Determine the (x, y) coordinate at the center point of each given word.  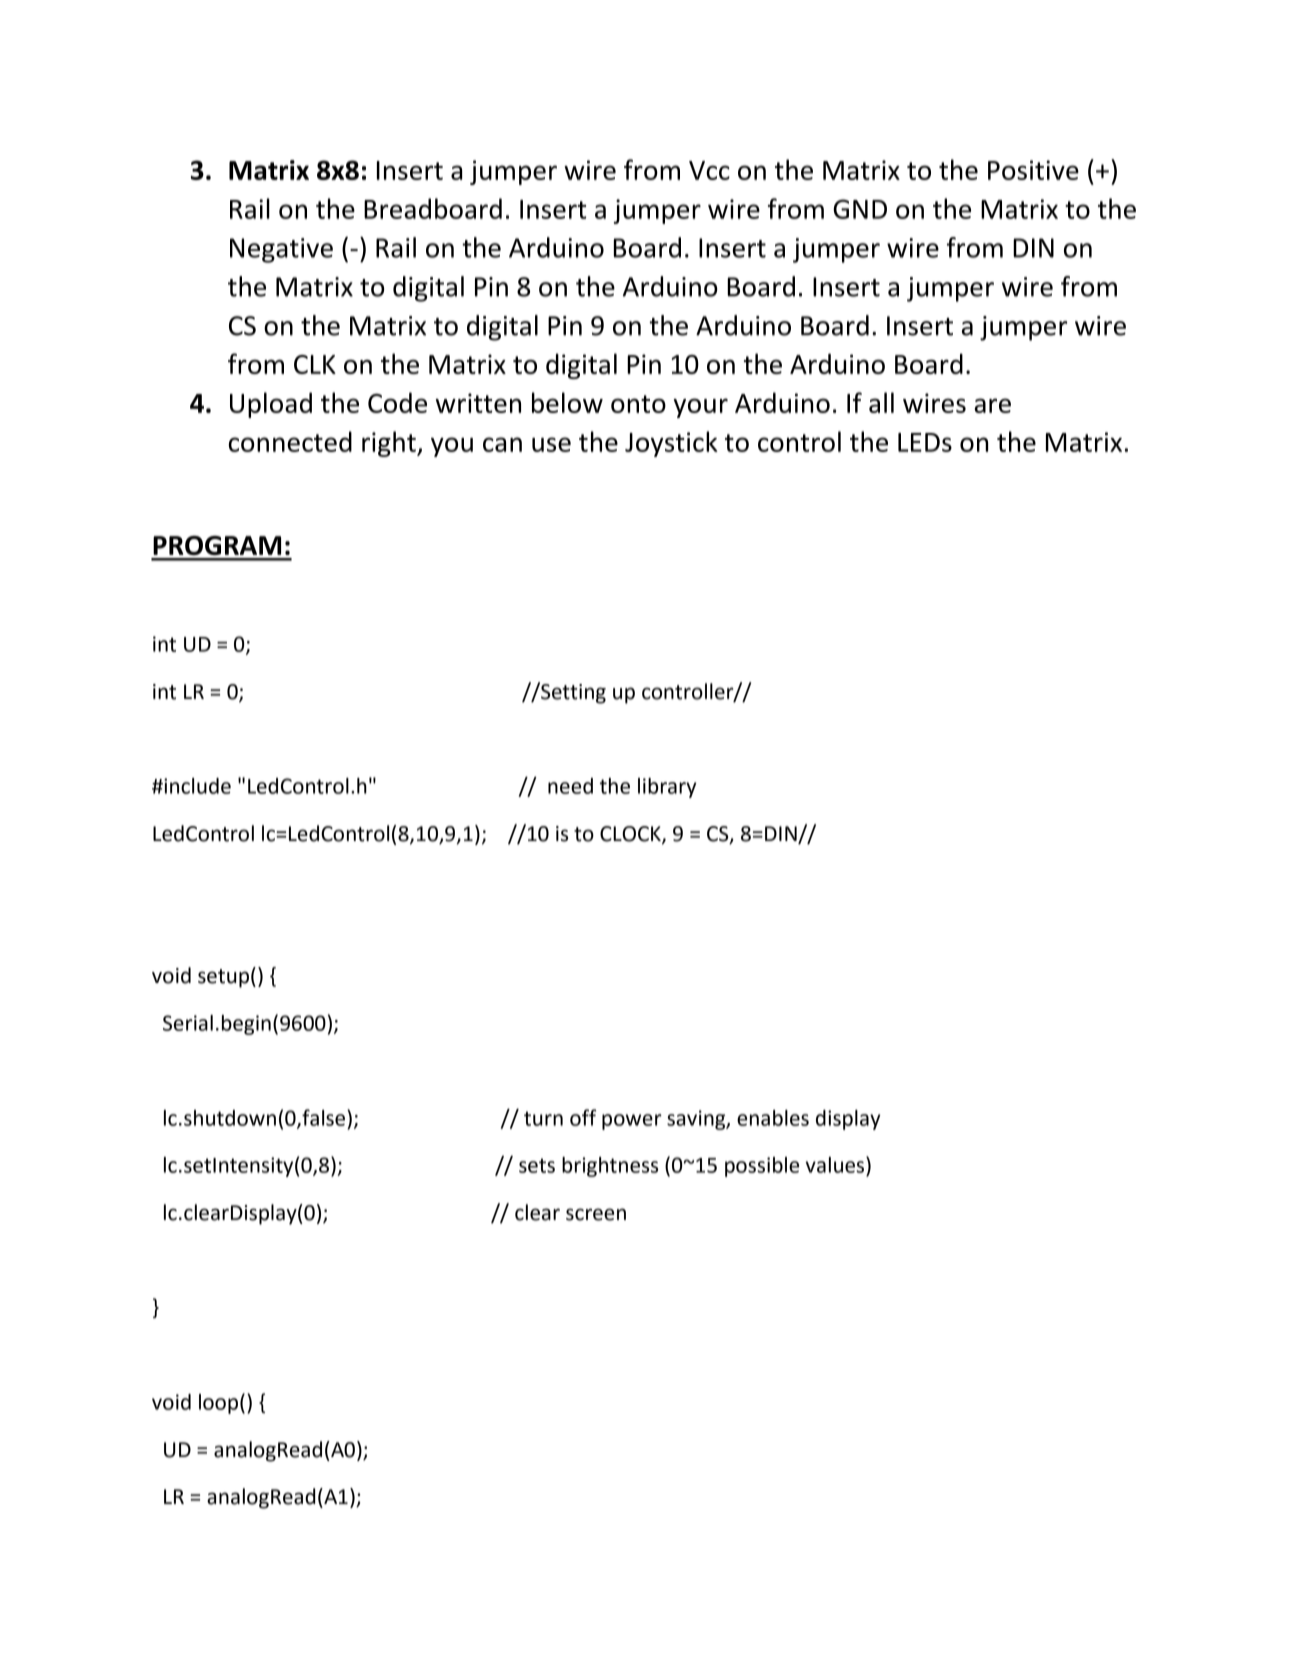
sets (537, 1165)
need (570, 786)
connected (290, 441)
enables (773, 1118)
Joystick (671, 444)
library (667, 788)
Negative (281, 250)
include (196, 786)
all (881, 402)
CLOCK (631, 835)
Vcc (709, 170)
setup (223, 978)
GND (860, 209)
